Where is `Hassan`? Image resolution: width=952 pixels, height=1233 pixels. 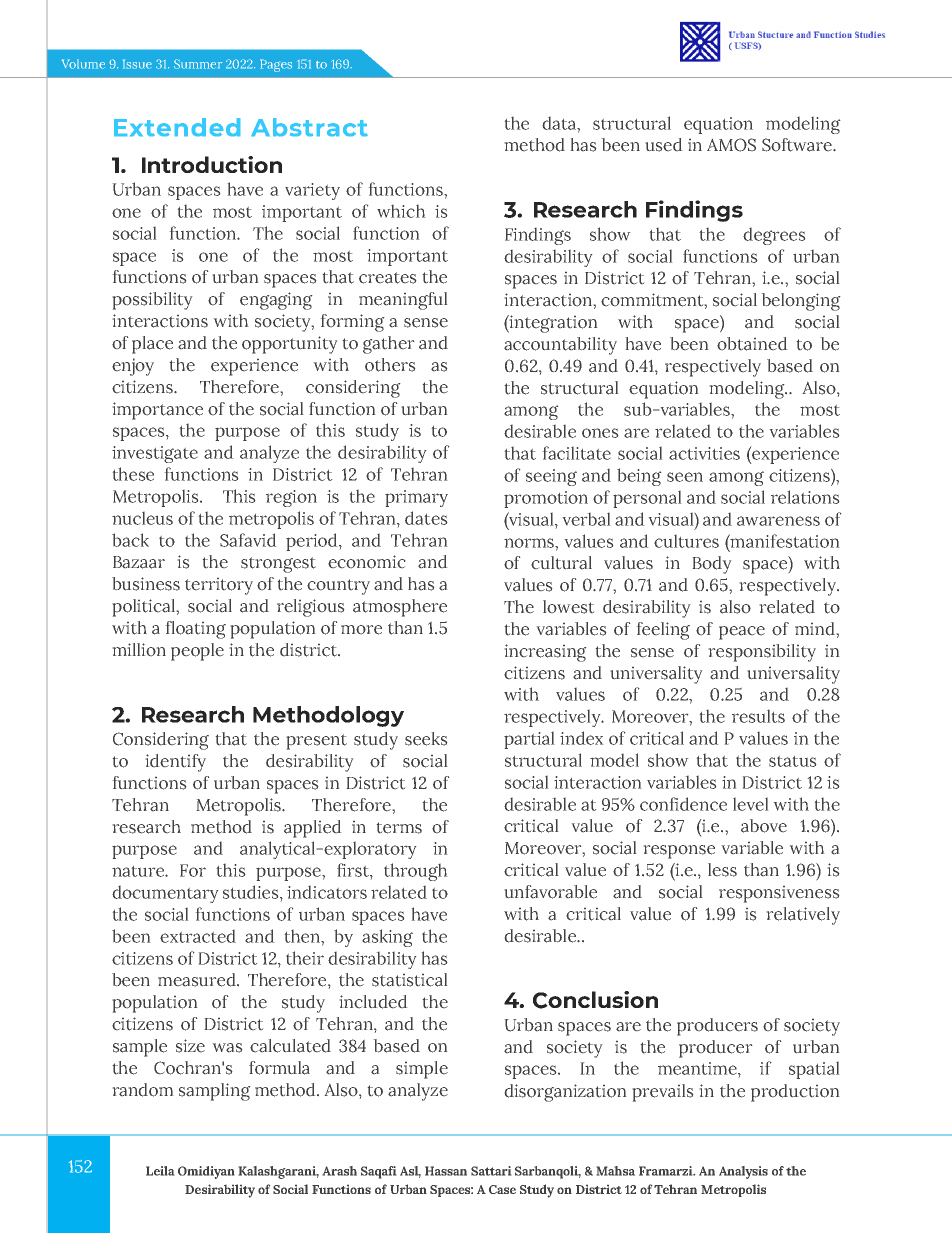
Hassan is located at coordinates (446, 1171).
